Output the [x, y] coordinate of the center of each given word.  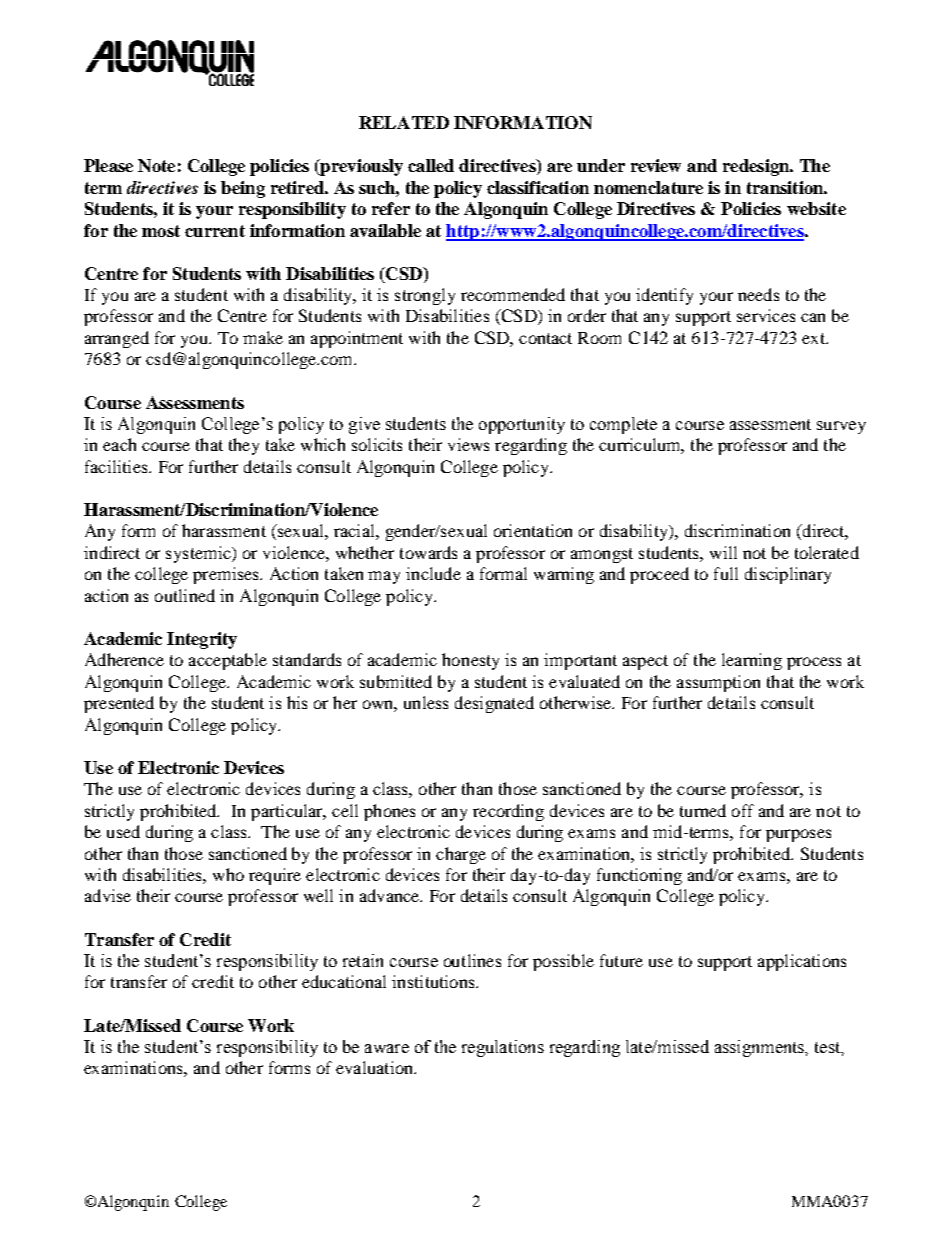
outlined [185, 595]
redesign [757, 167]
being [243, 189]
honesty [470, 661]
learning [752, 661]
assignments [761, 1048]
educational [344, 981]
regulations [503, 1048]
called [431, 165]
